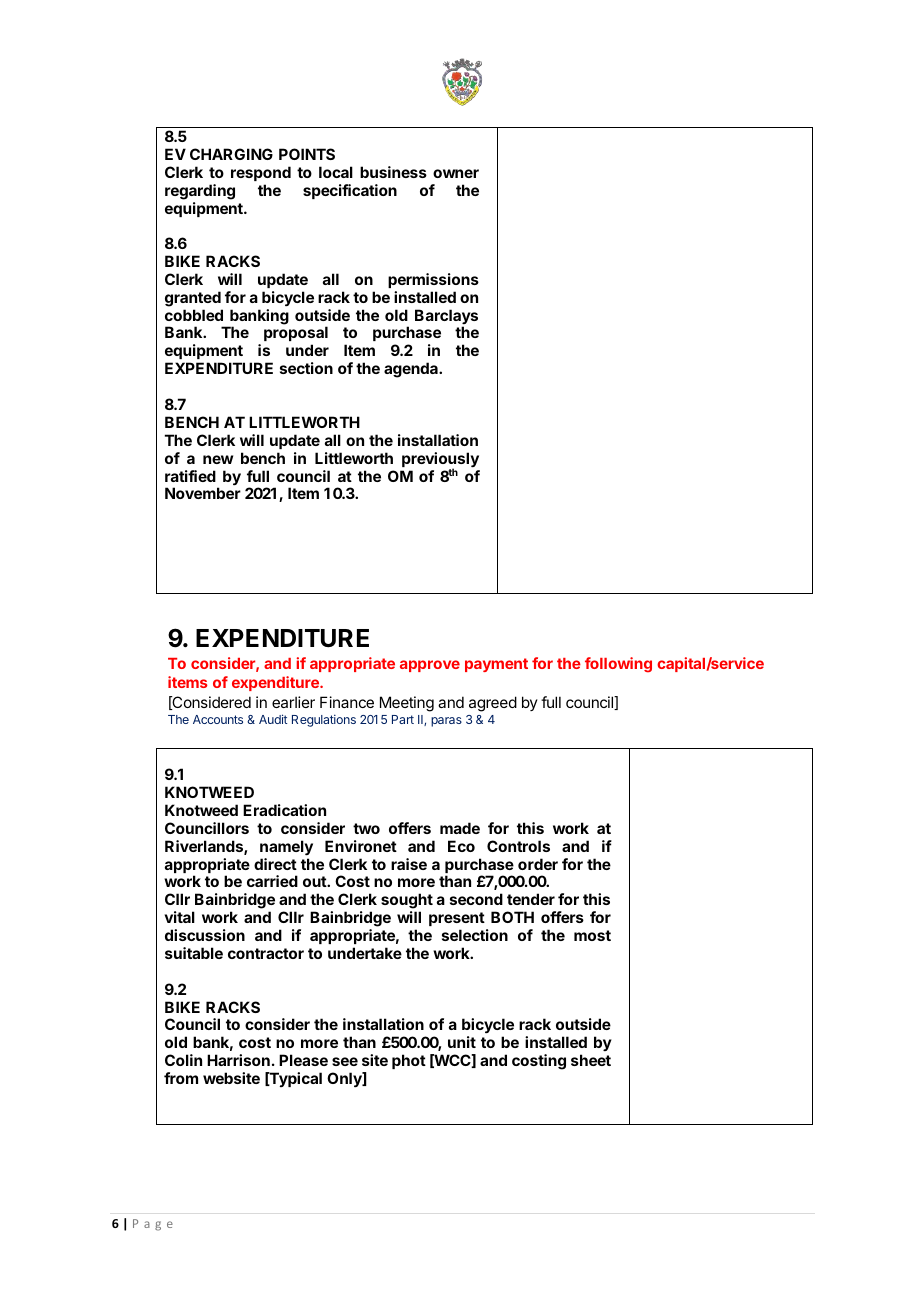 This document has width=924, height=1308. Describe the element at coordinates (412, 370) in the document. I see `agenda` at that location.
